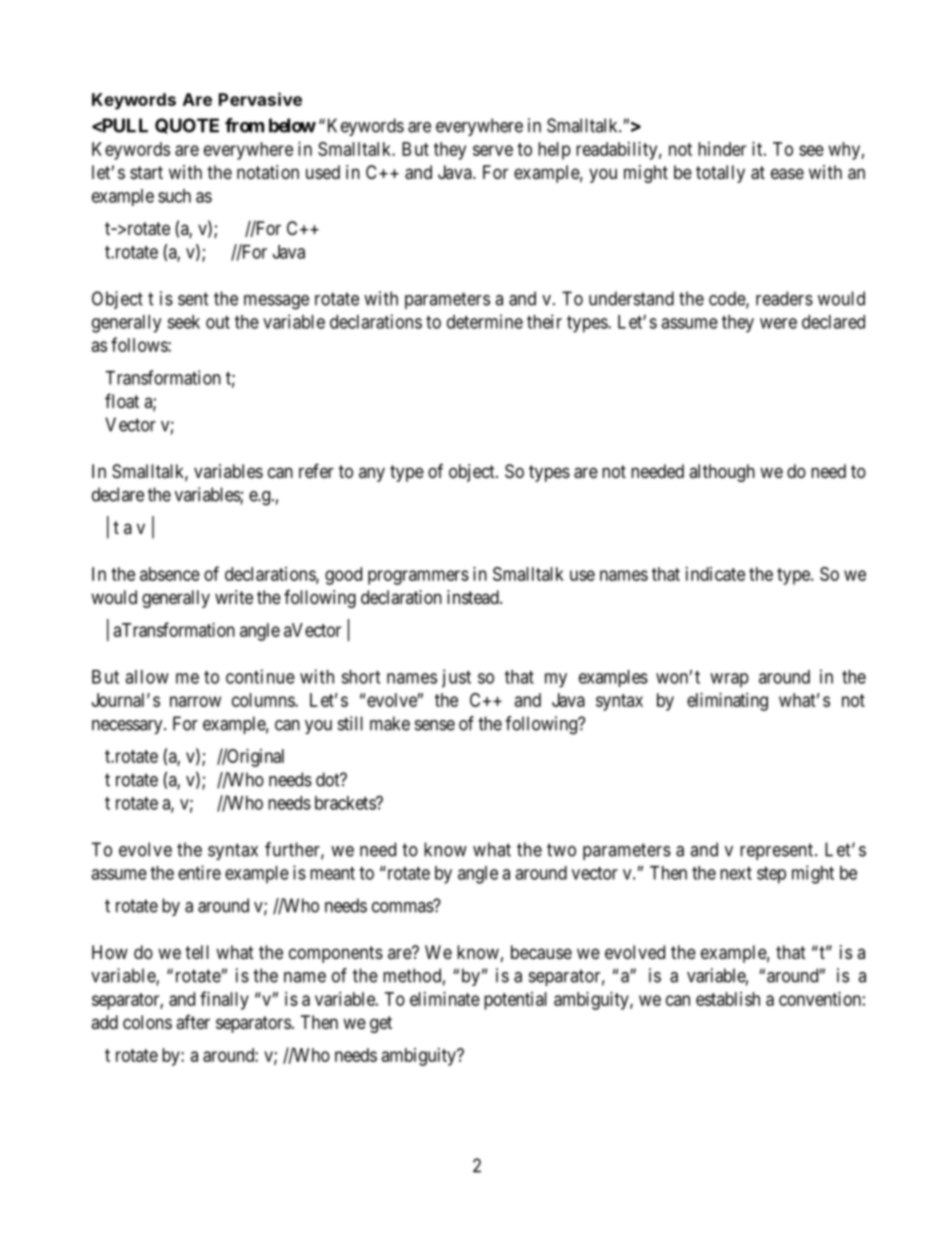  What do you see at coordinates (418, 577) in the screenshot?
I see `programmers` at bounding box center [418, 577].
